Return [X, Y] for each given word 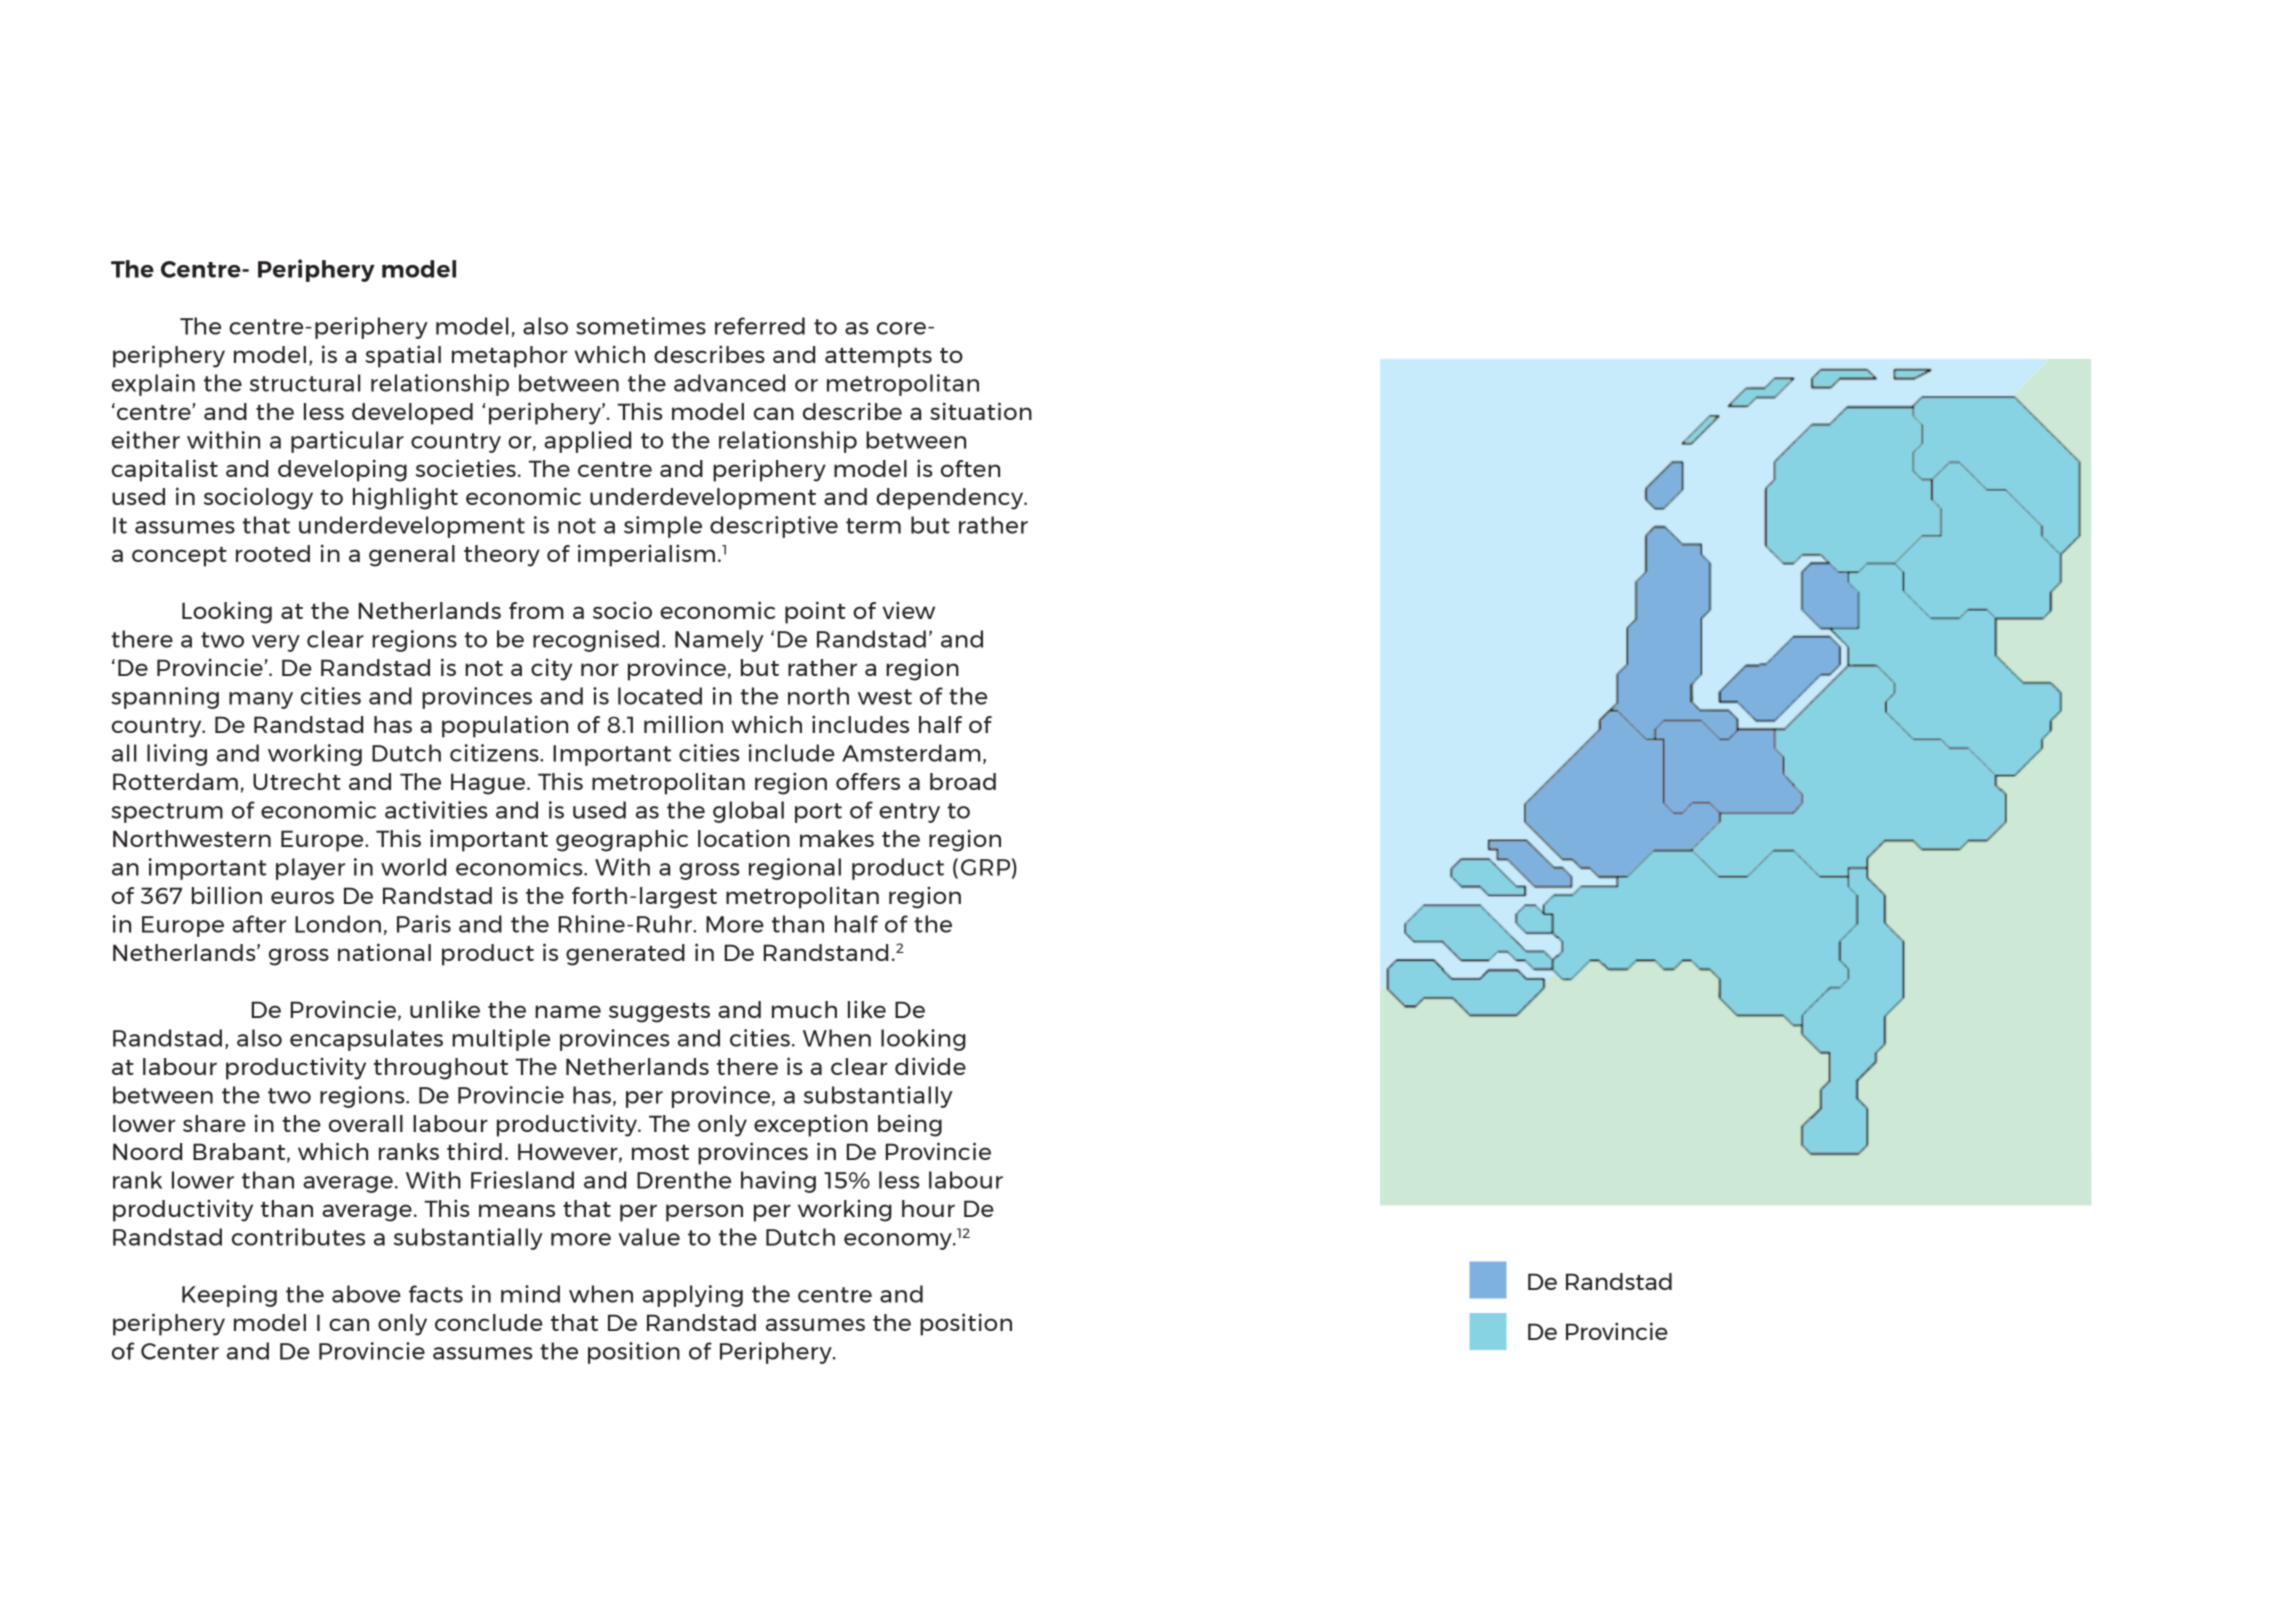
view [909, 610]
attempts [878, 358]
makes [837, 838]
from [536, 610]
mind [530, 1294]
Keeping [229, 1296]
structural [305, 383]
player [310, 869]
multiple [501, 1040]
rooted [273, 553]
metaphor [510, 357]
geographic [622, 840]
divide [930, 1066]
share [214, 1123]
